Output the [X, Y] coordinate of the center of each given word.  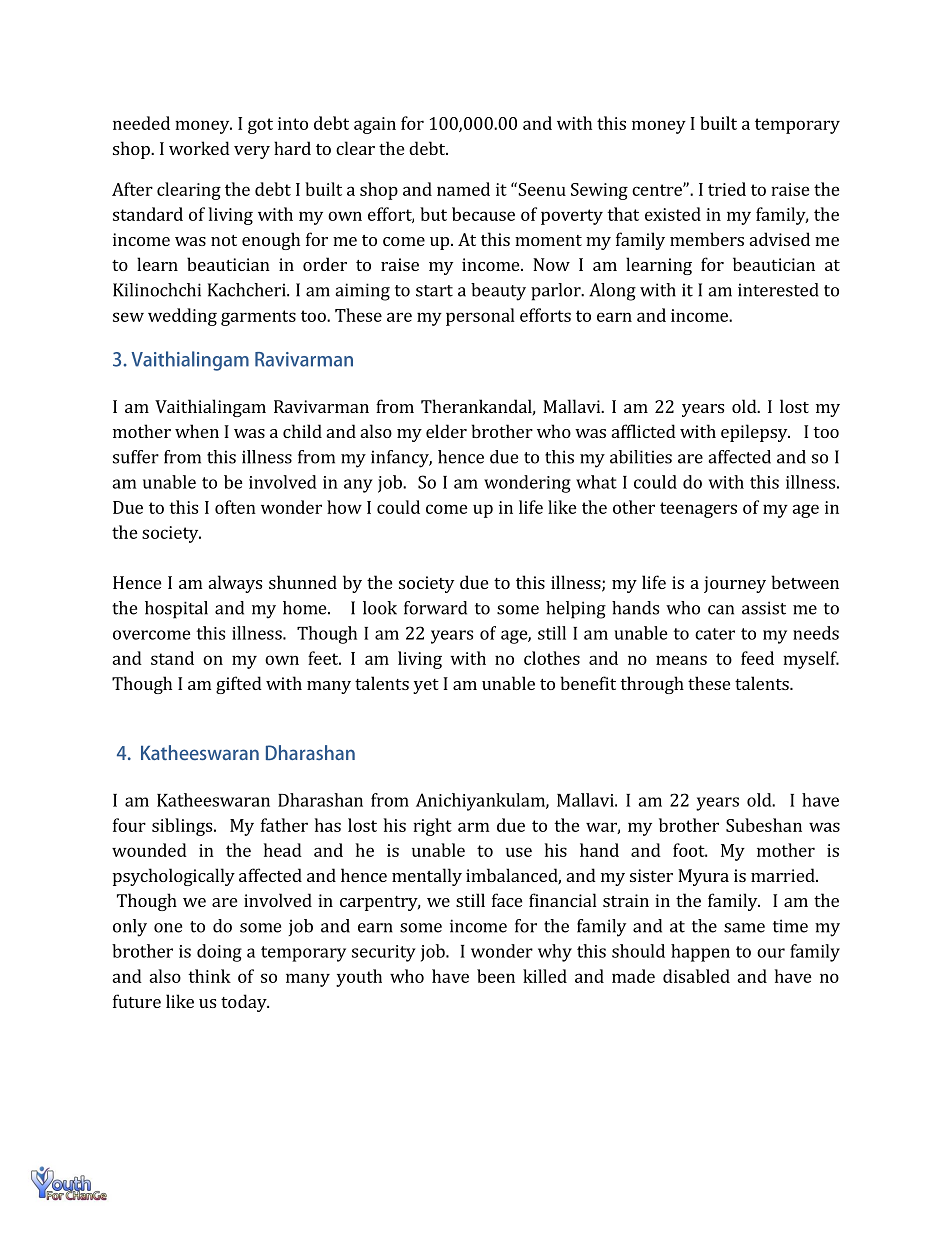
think [209, 976]
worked [199, 148]
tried [727, 189]
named [463, 189]
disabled [696, 976]
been [496, 976]
